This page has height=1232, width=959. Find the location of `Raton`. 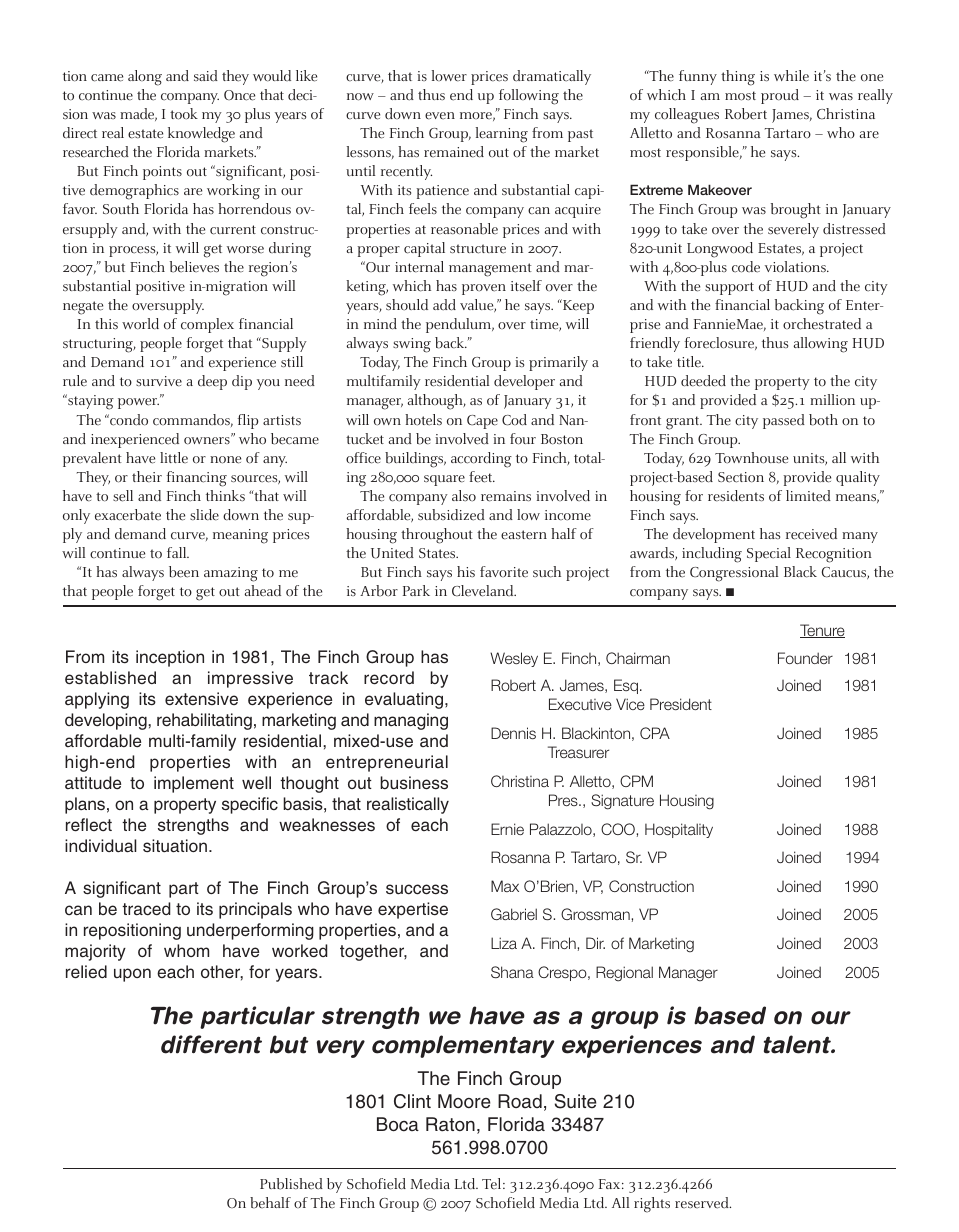

Raton is located at coordinates (450, 1124).
